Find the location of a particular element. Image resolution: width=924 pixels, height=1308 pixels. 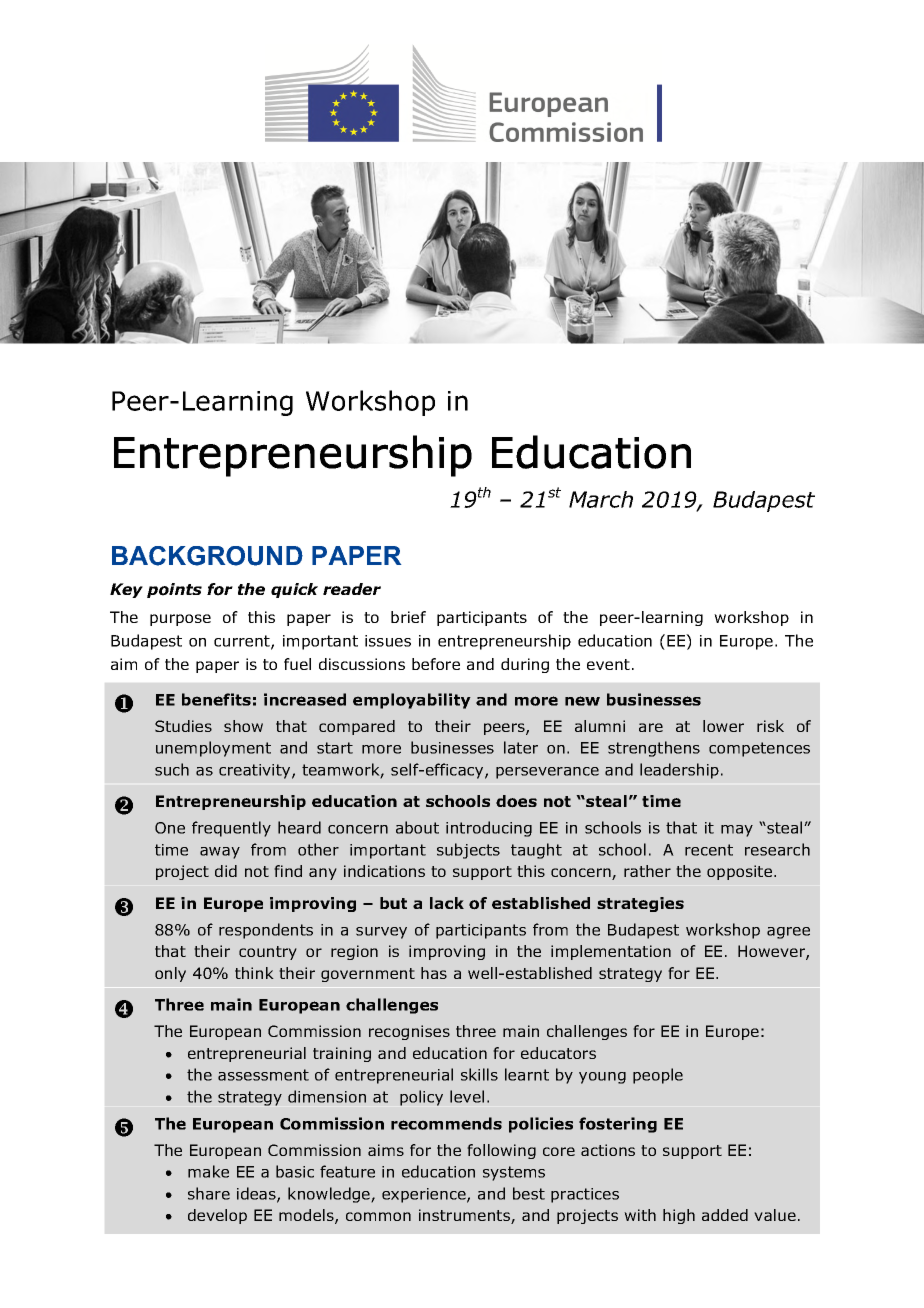

lower is located at coordinates (723, 726).
